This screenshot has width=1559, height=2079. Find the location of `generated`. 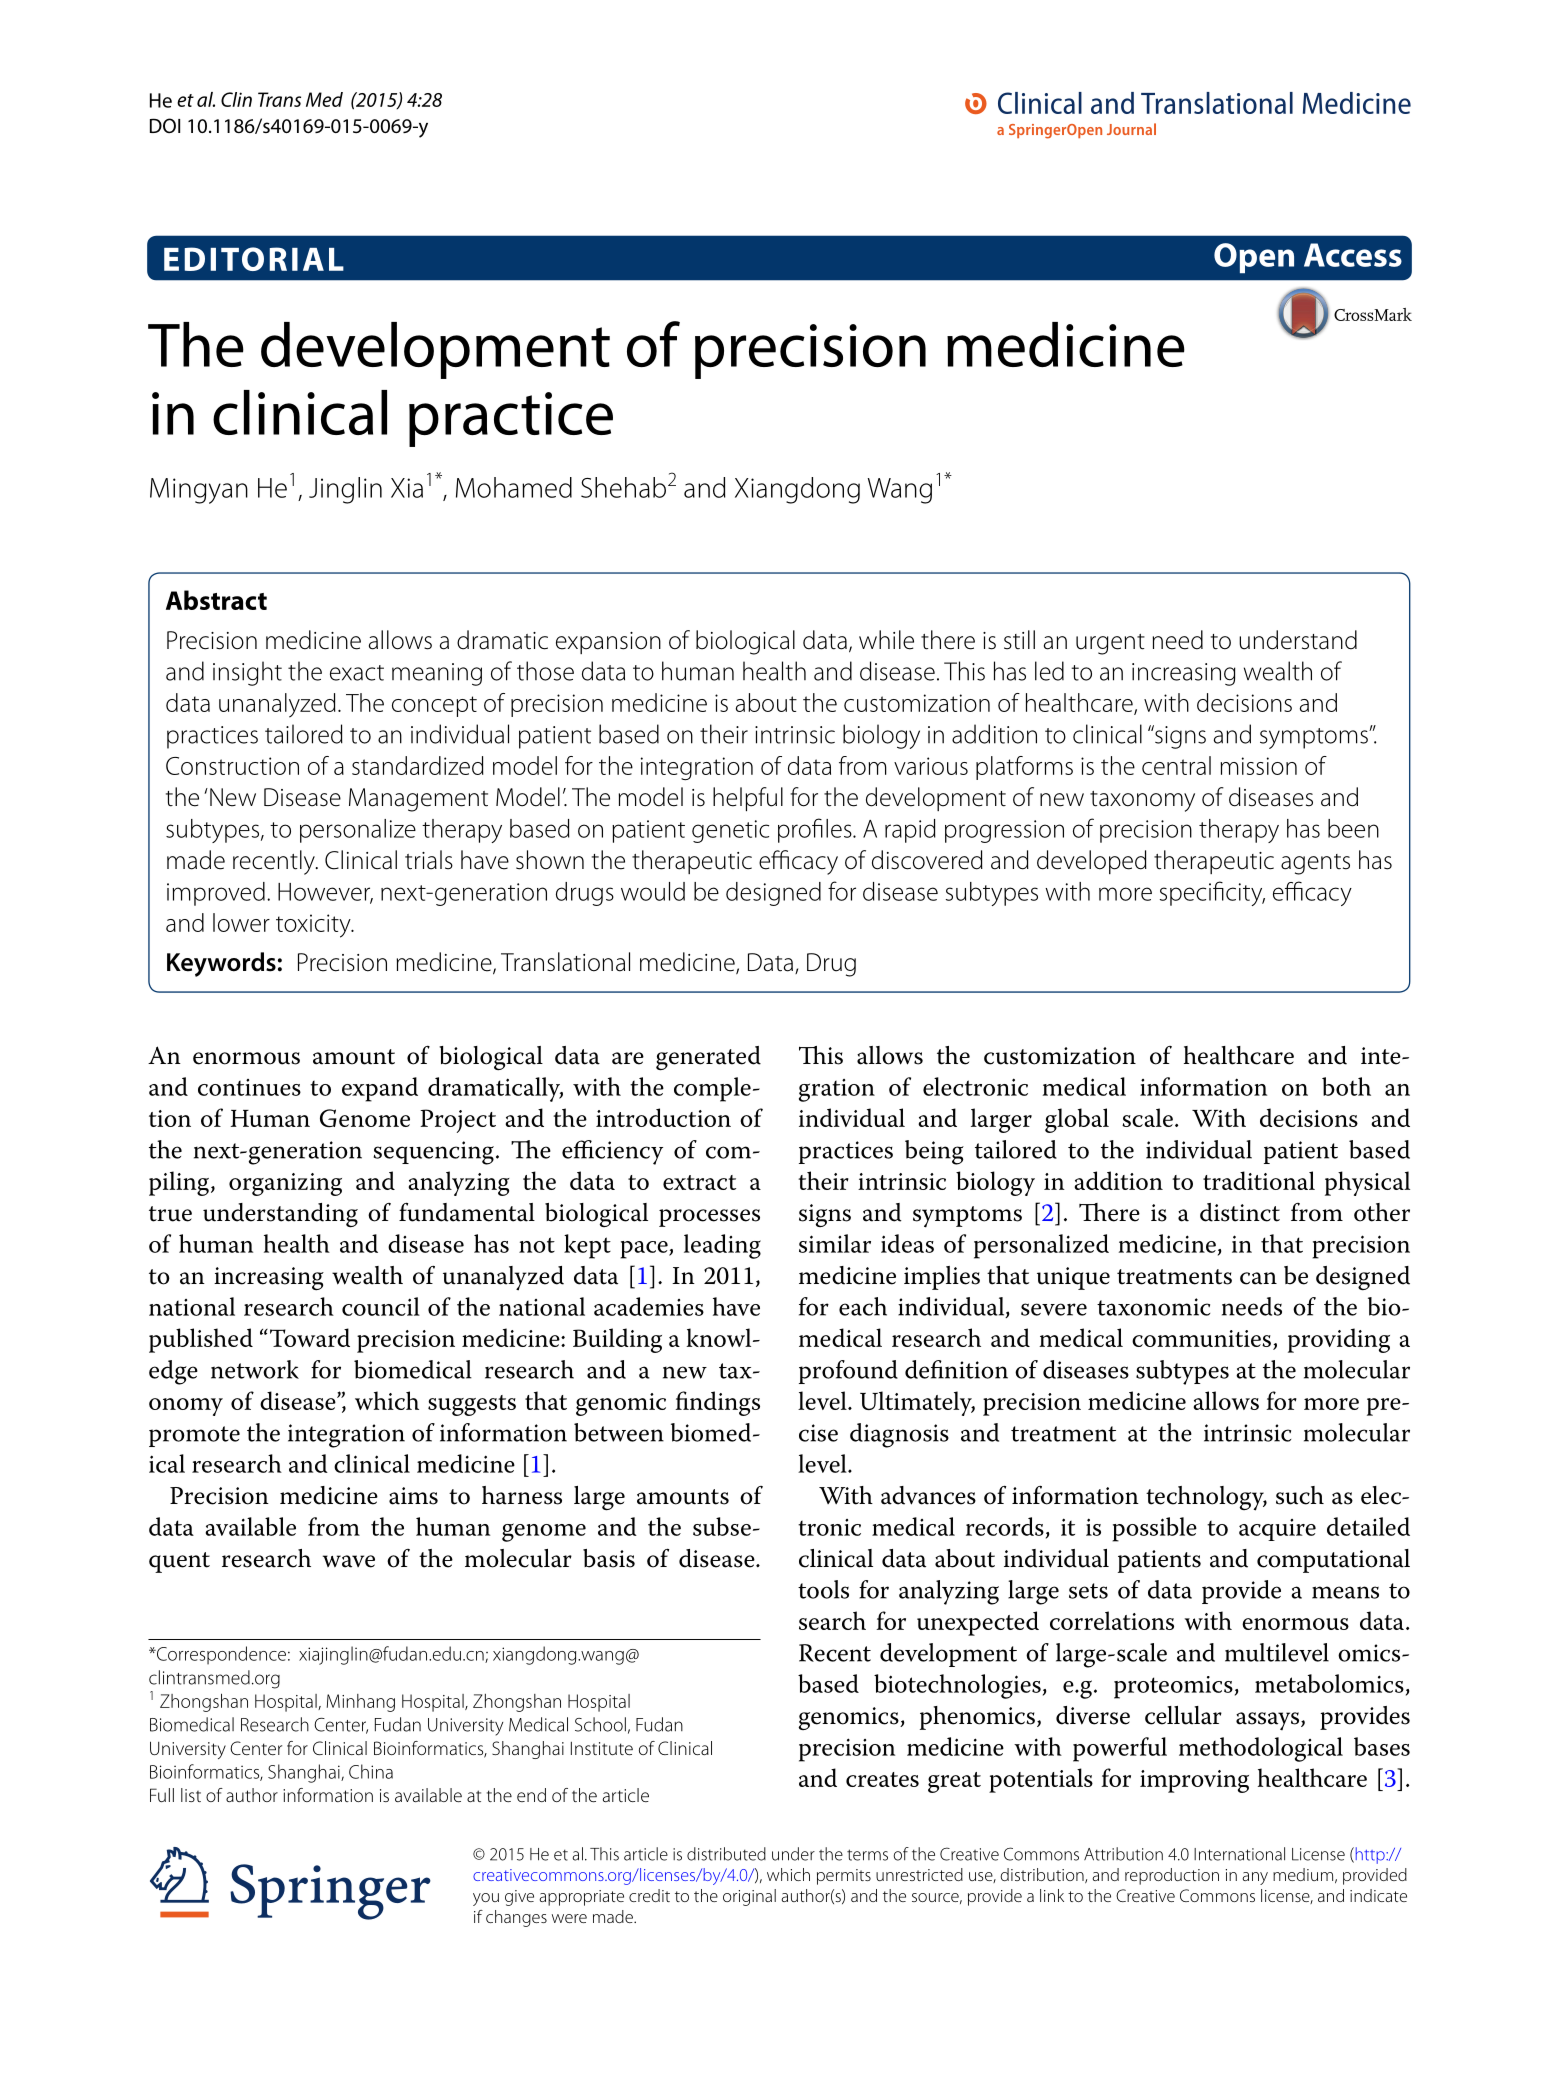

generated is located at coordinates (708, 1058).
